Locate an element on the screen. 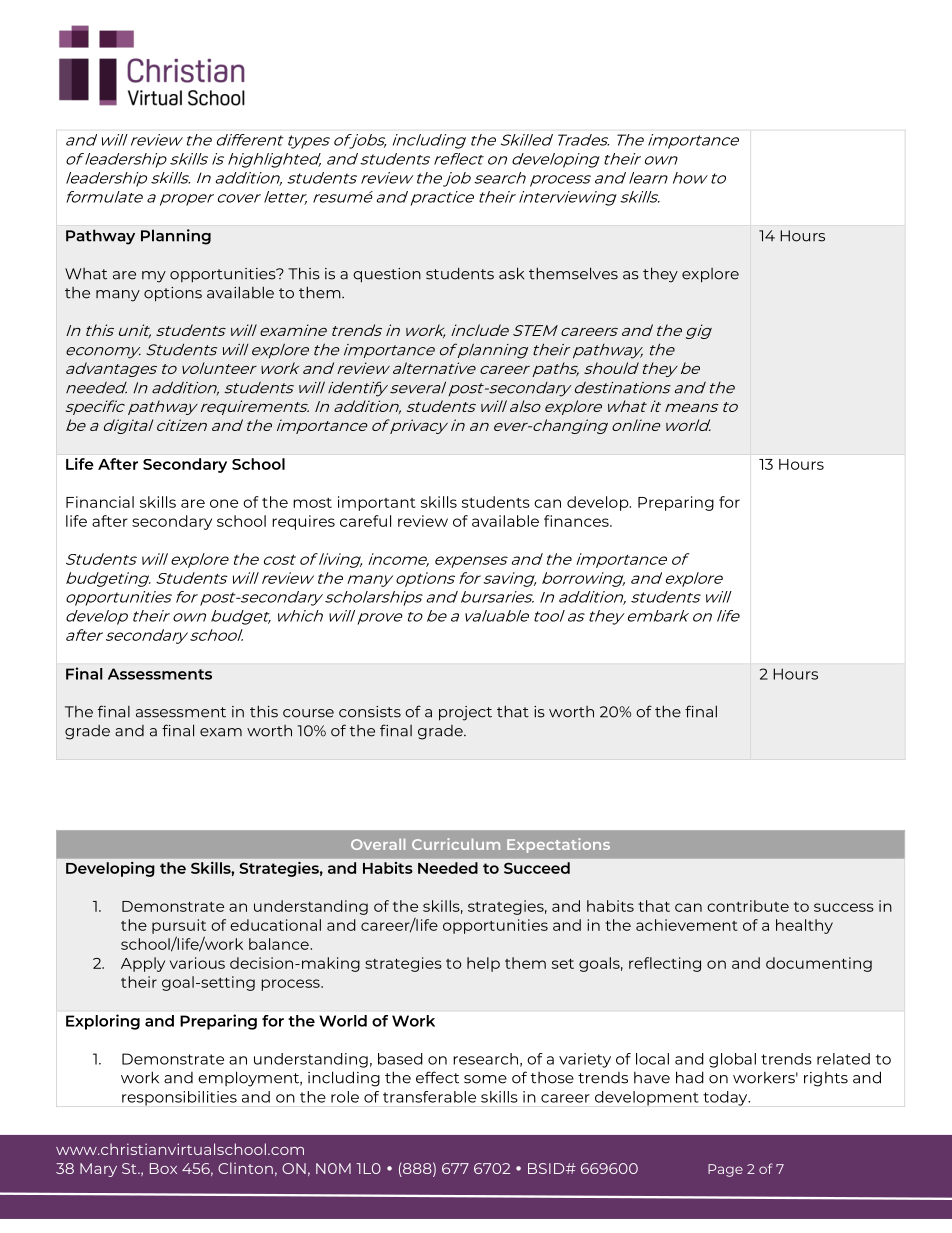 This screenshot has width=952, height=1233. question is located at coordinates (387, 275).
